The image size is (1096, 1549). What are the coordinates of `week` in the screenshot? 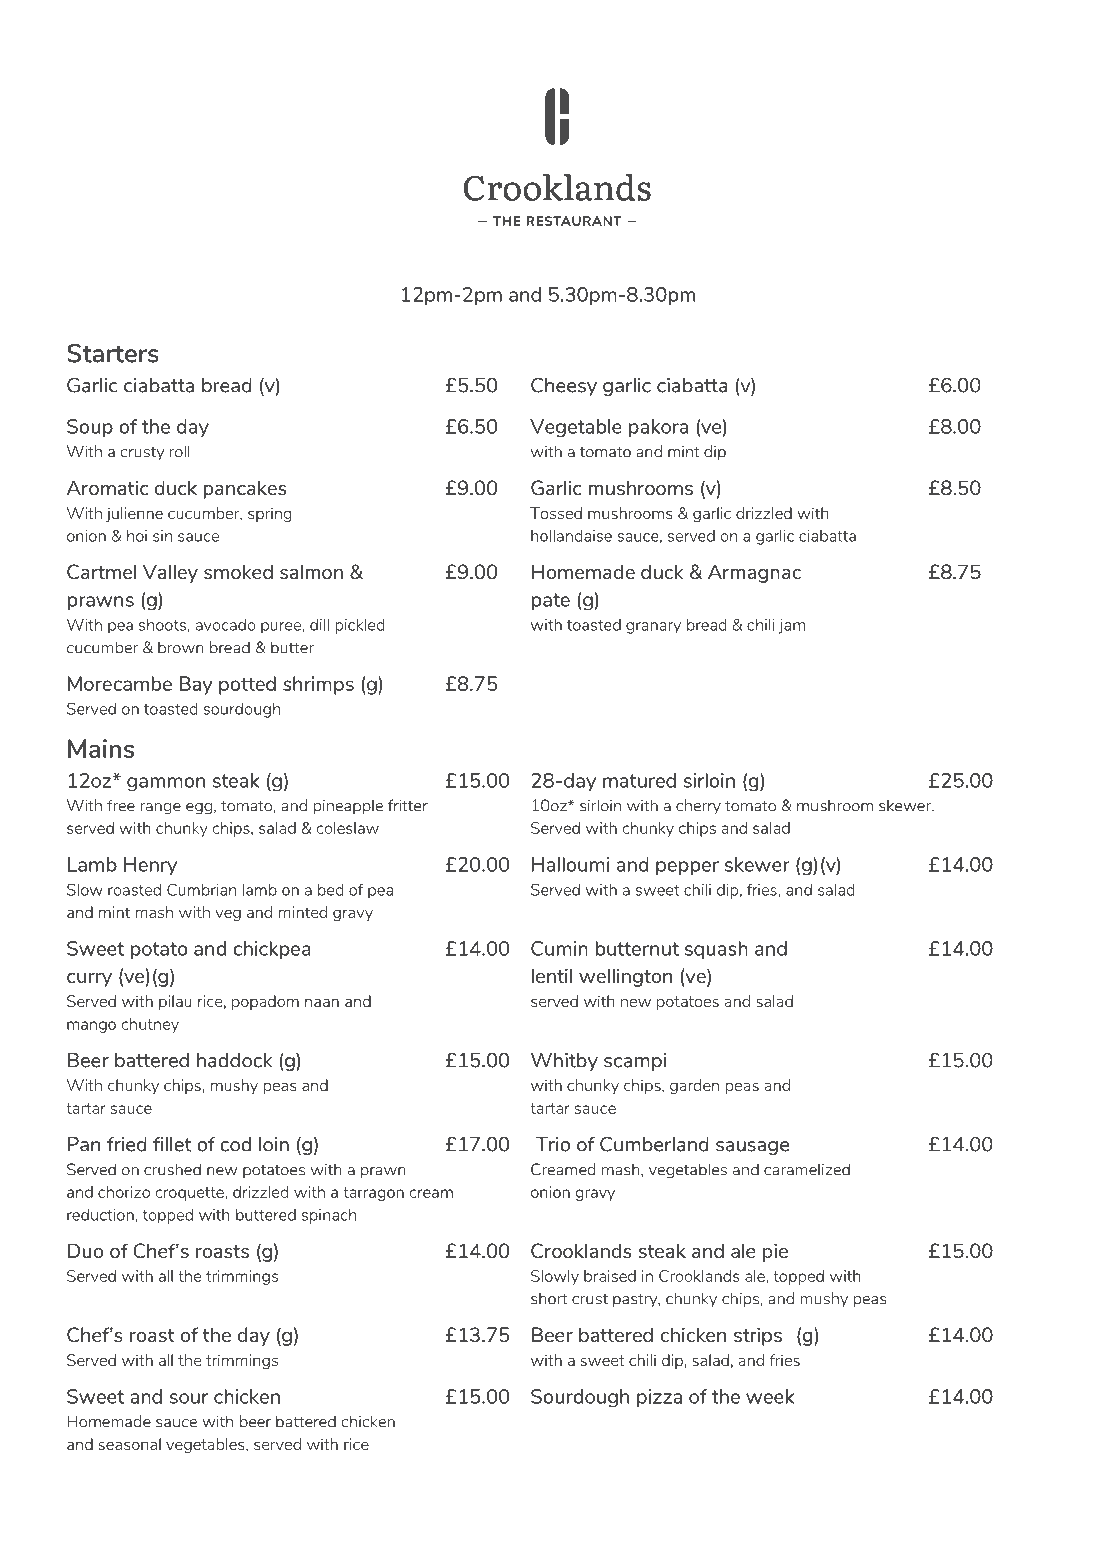 It's located at (770, 1396).
